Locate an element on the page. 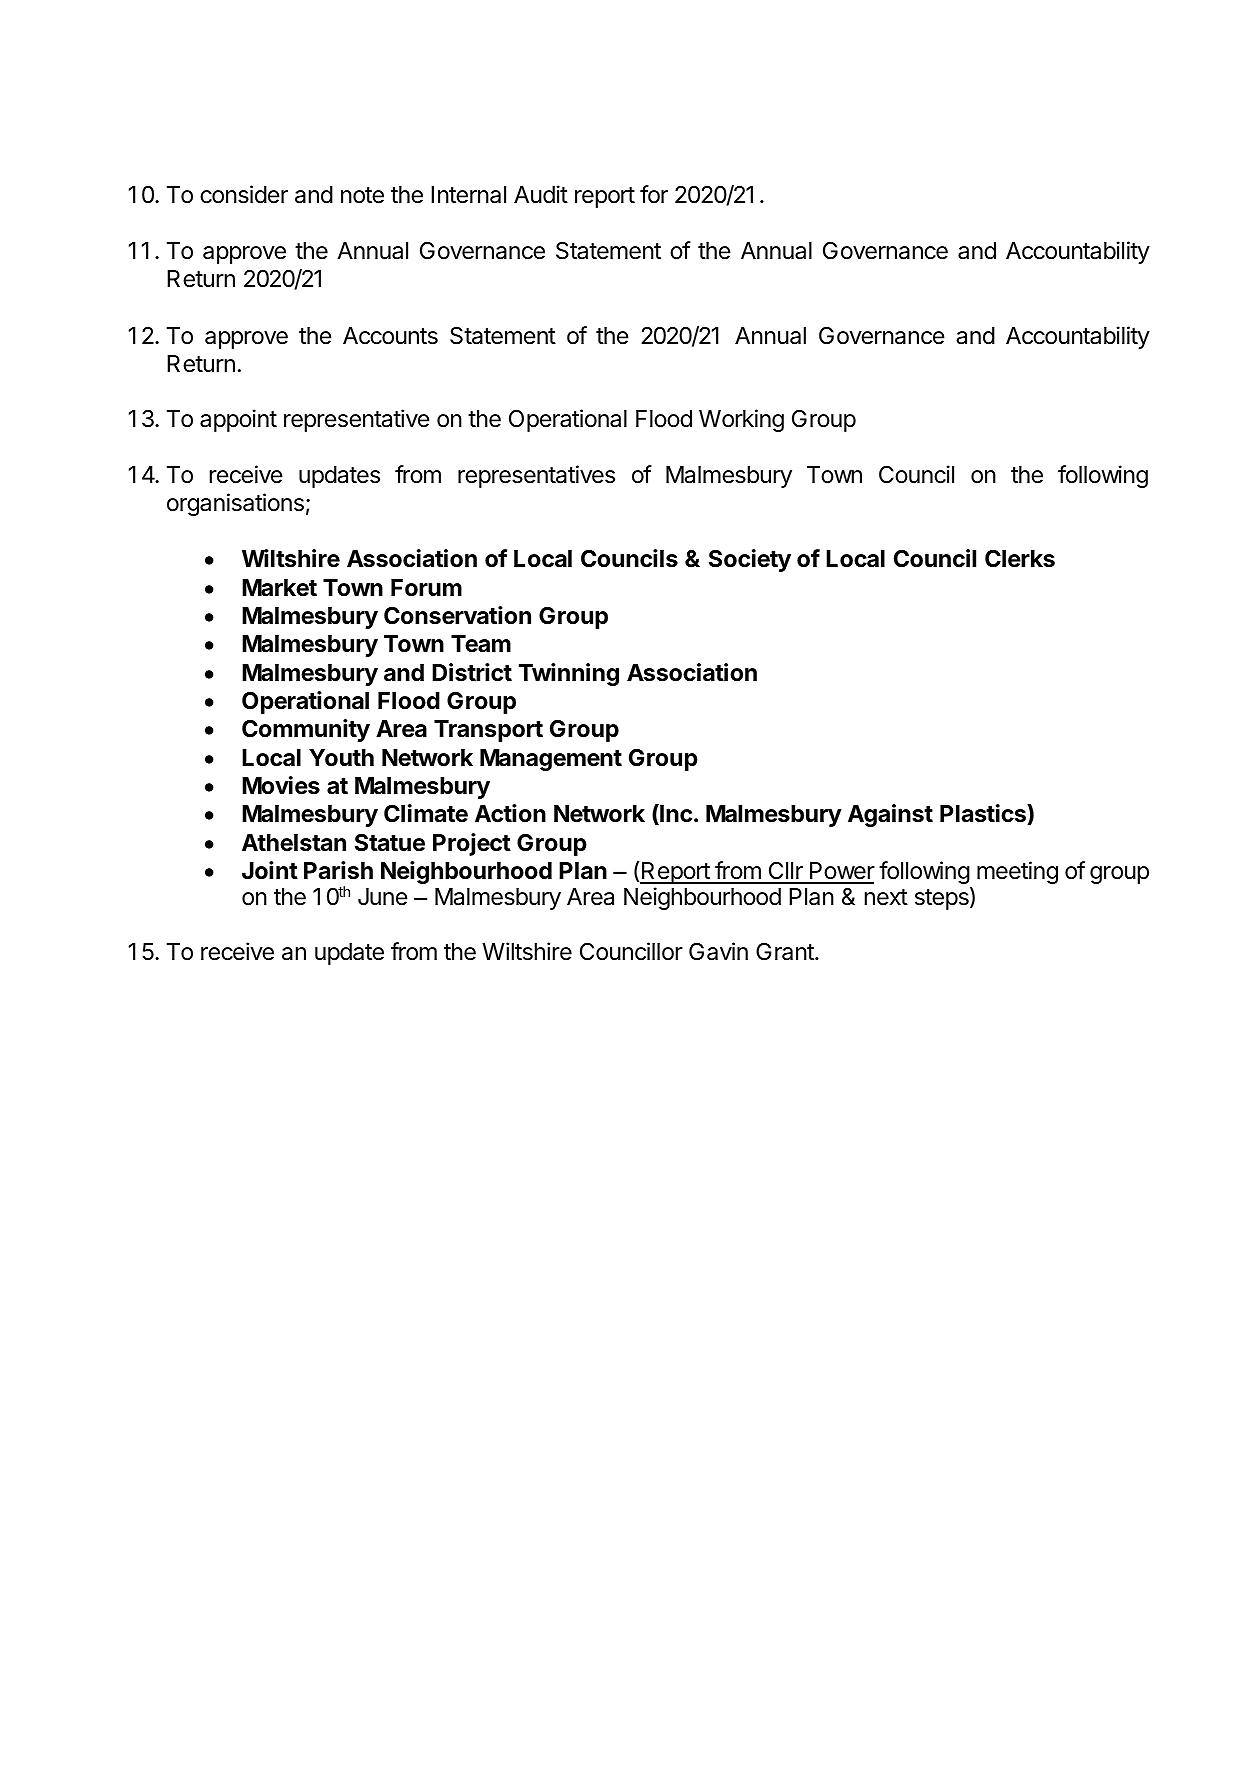 This image has width=1259, height=1779. note is located at coordinates (362, 195).
